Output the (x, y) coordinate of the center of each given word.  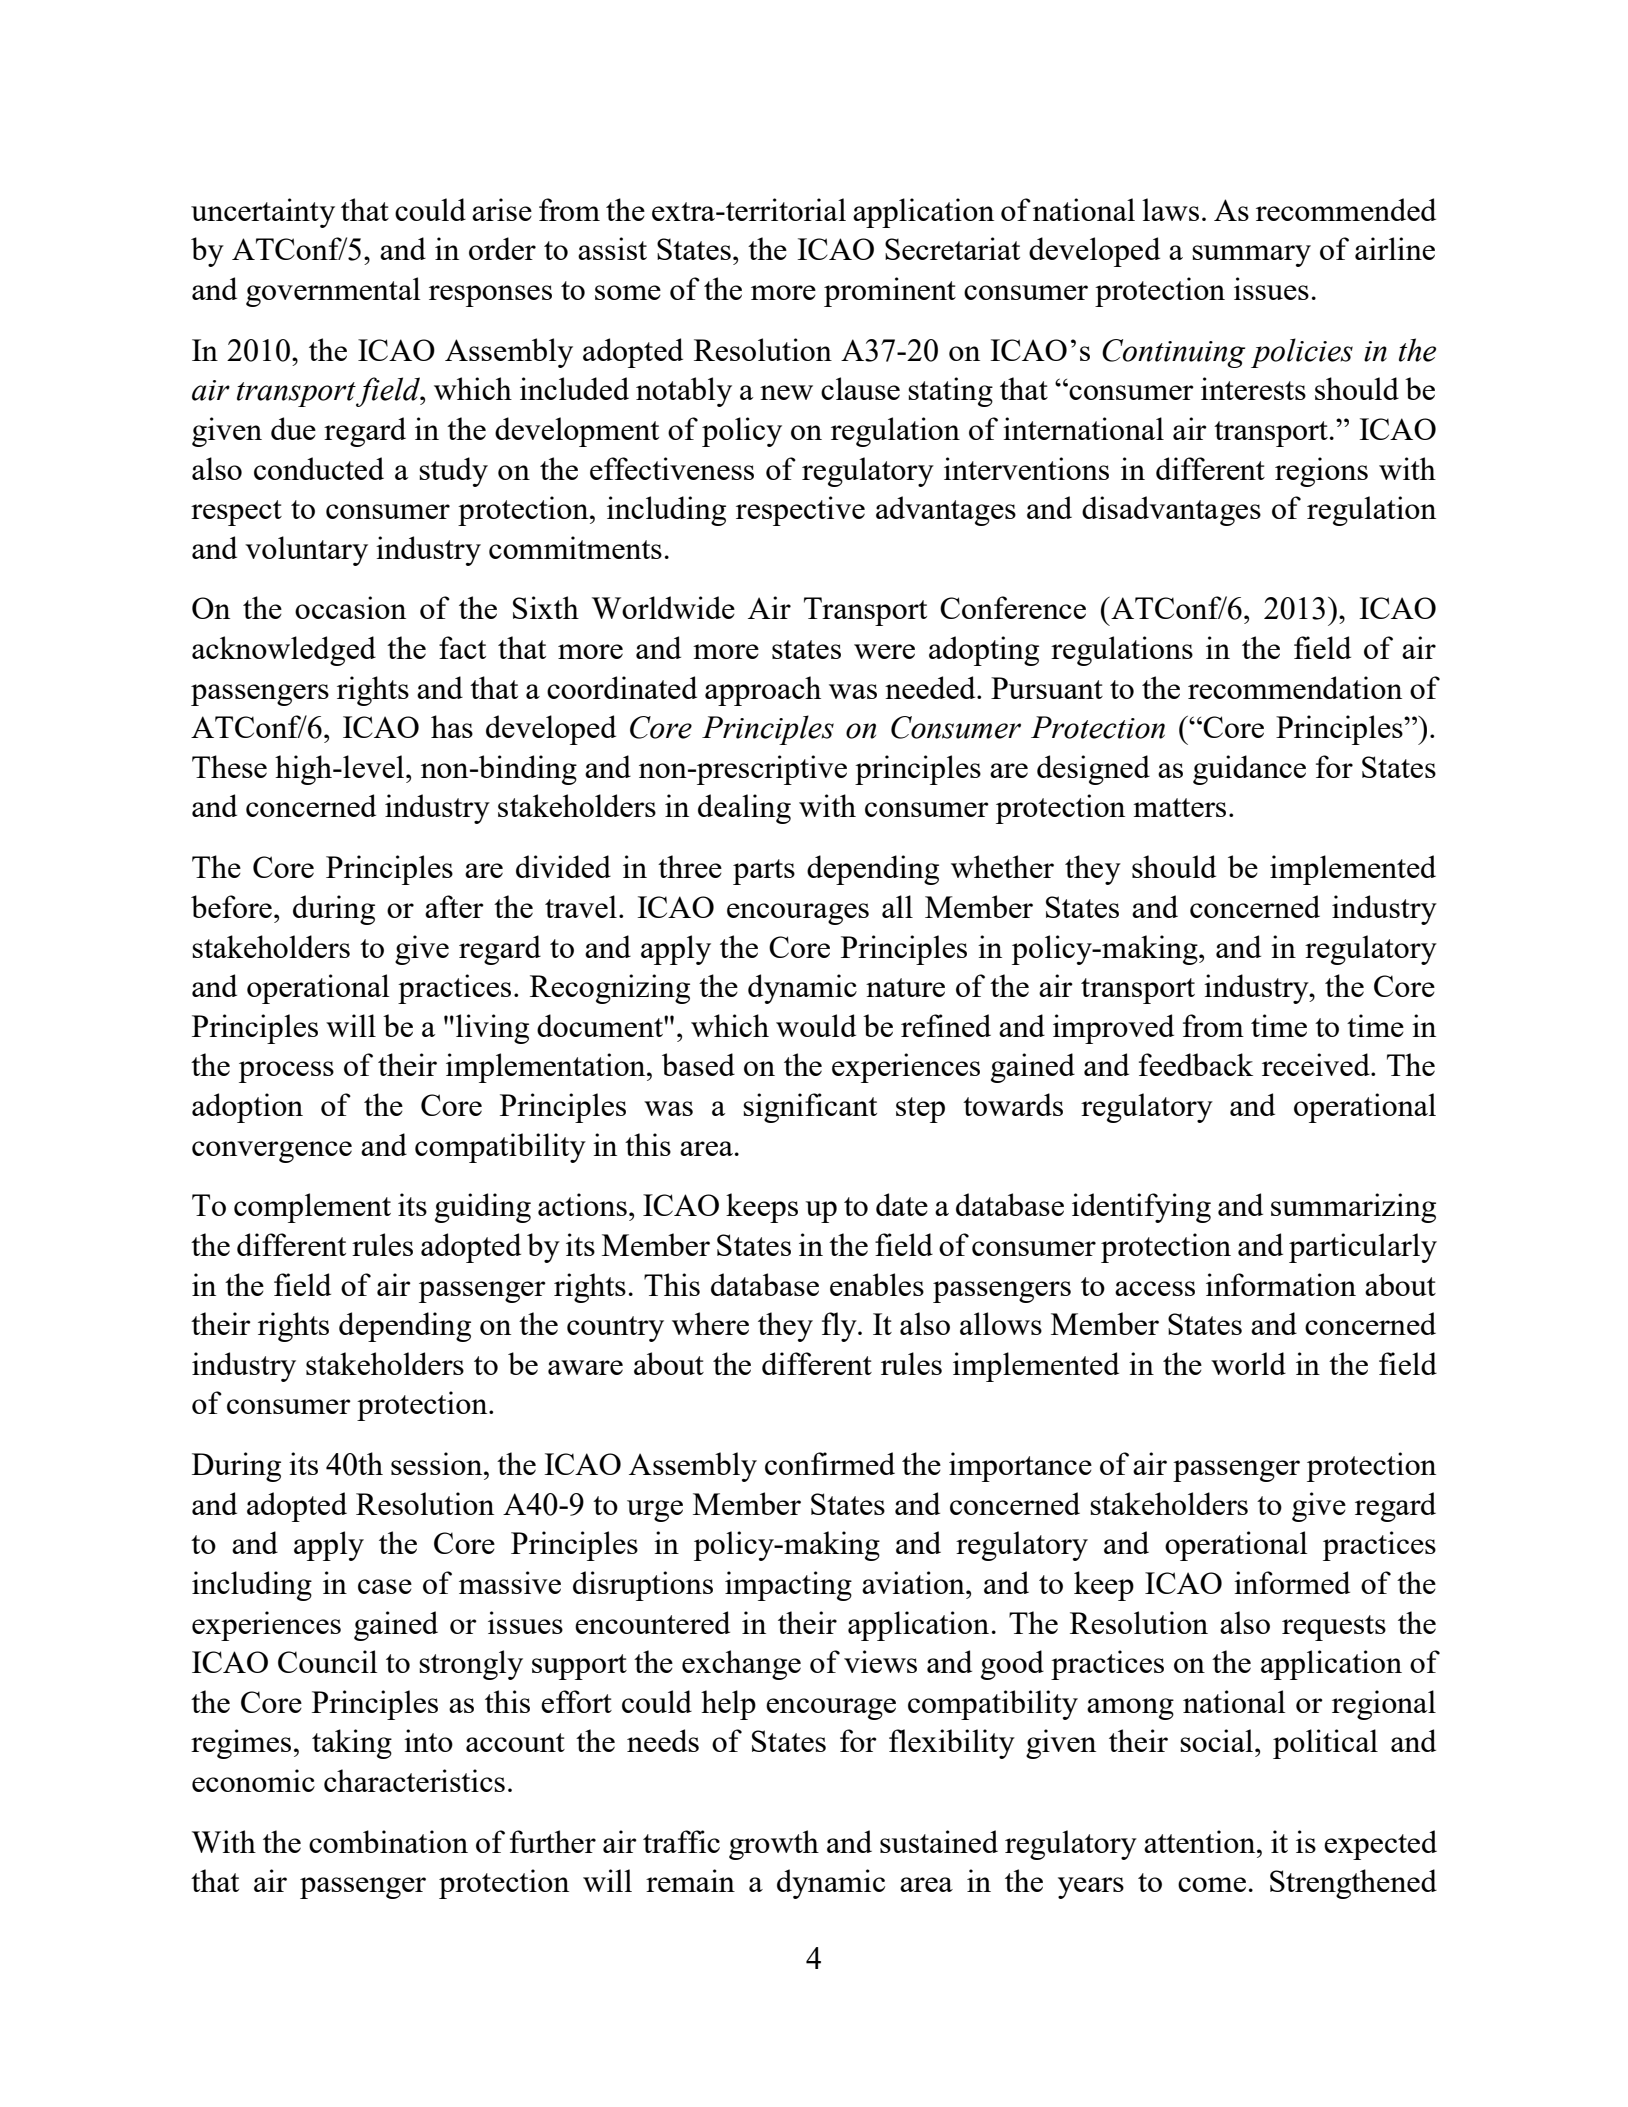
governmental (333, 292)
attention (1201, 1841)
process (286, 1072)
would (816, 1025)
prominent (890, 292)
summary (1251, 256)
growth (774, 1845)
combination (388, 1841)
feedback (1196, 1064)
